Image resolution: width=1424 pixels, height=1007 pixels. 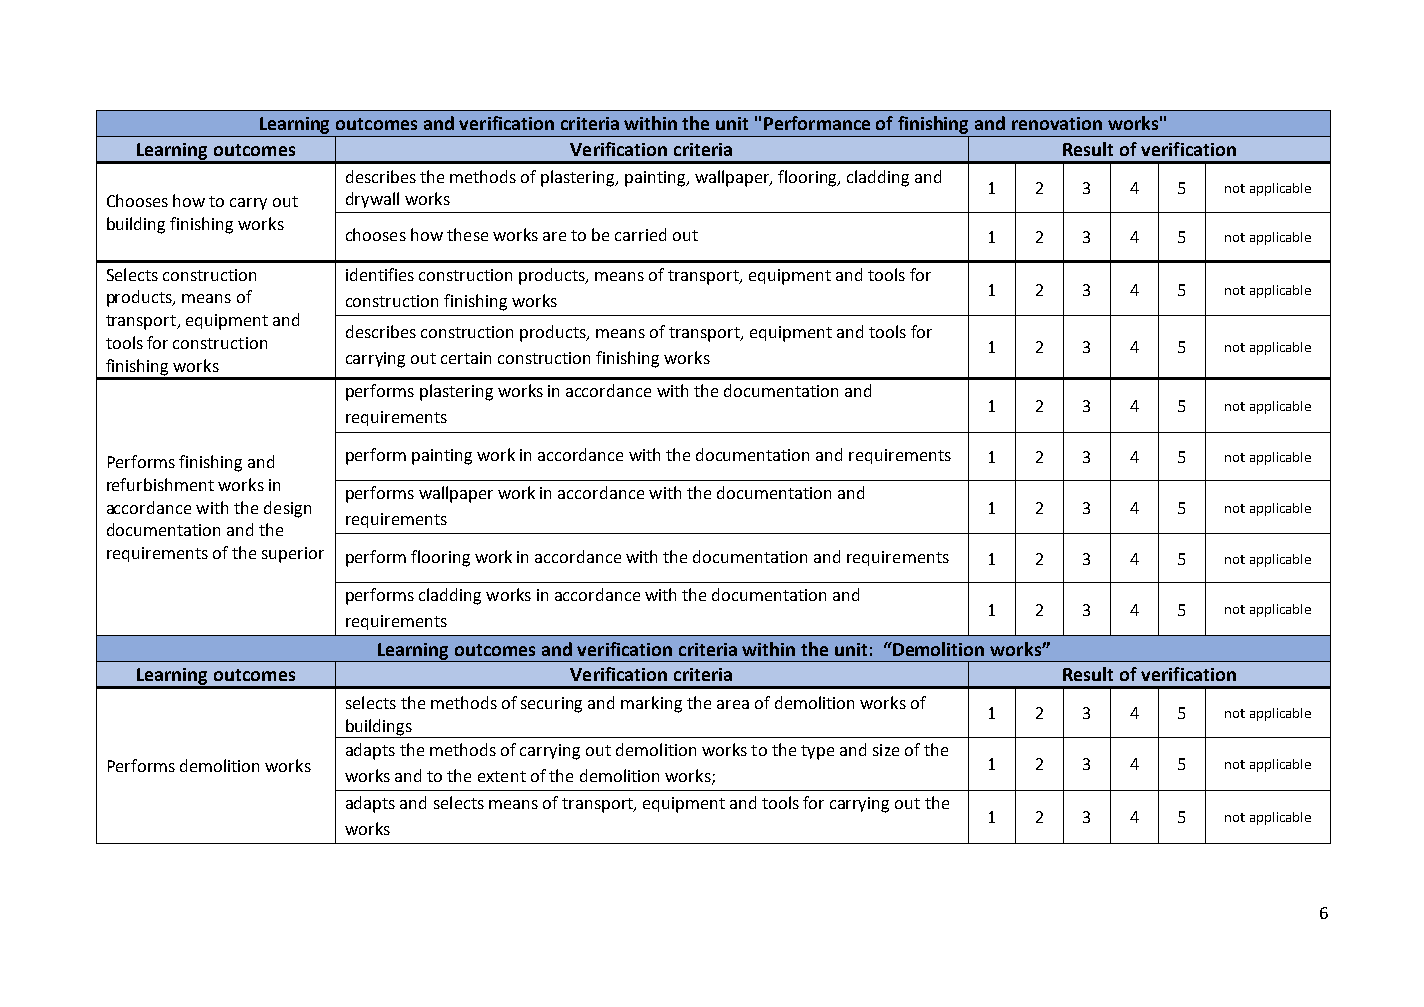 What do you see at coordinates (160, 484) in the document?
I see `refurbishment` at bounding box center [160, 484].
